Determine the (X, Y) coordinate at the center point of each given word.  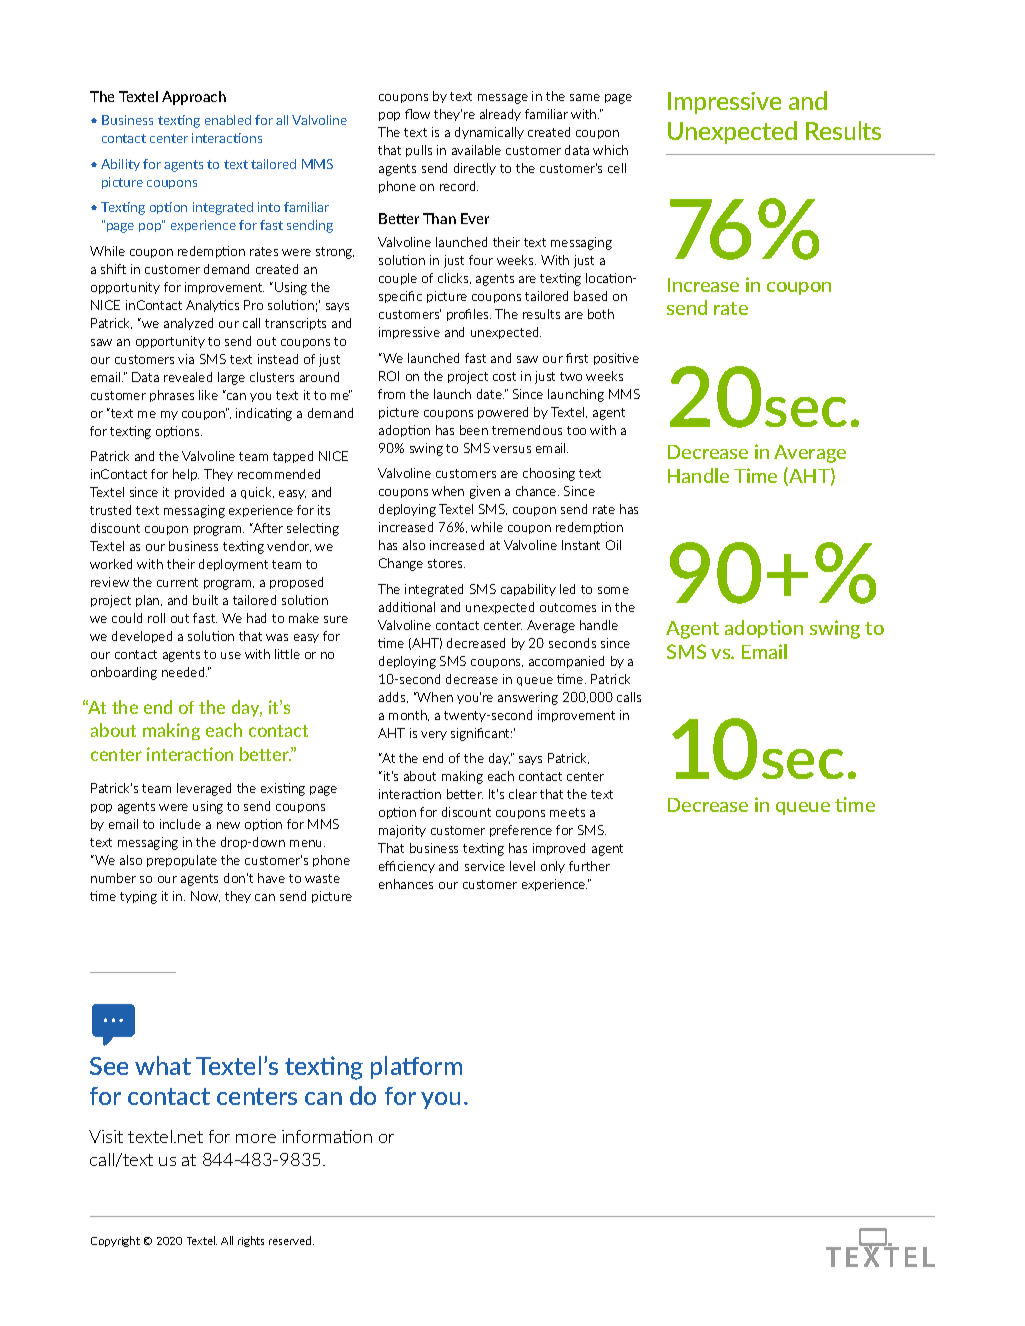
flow (417, 114)
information (327, 1136)
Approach (194, 98)
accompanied (566, 662)
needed (184, 672)
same (585, 97)
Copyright (115, 1241)
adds (393, 697)
